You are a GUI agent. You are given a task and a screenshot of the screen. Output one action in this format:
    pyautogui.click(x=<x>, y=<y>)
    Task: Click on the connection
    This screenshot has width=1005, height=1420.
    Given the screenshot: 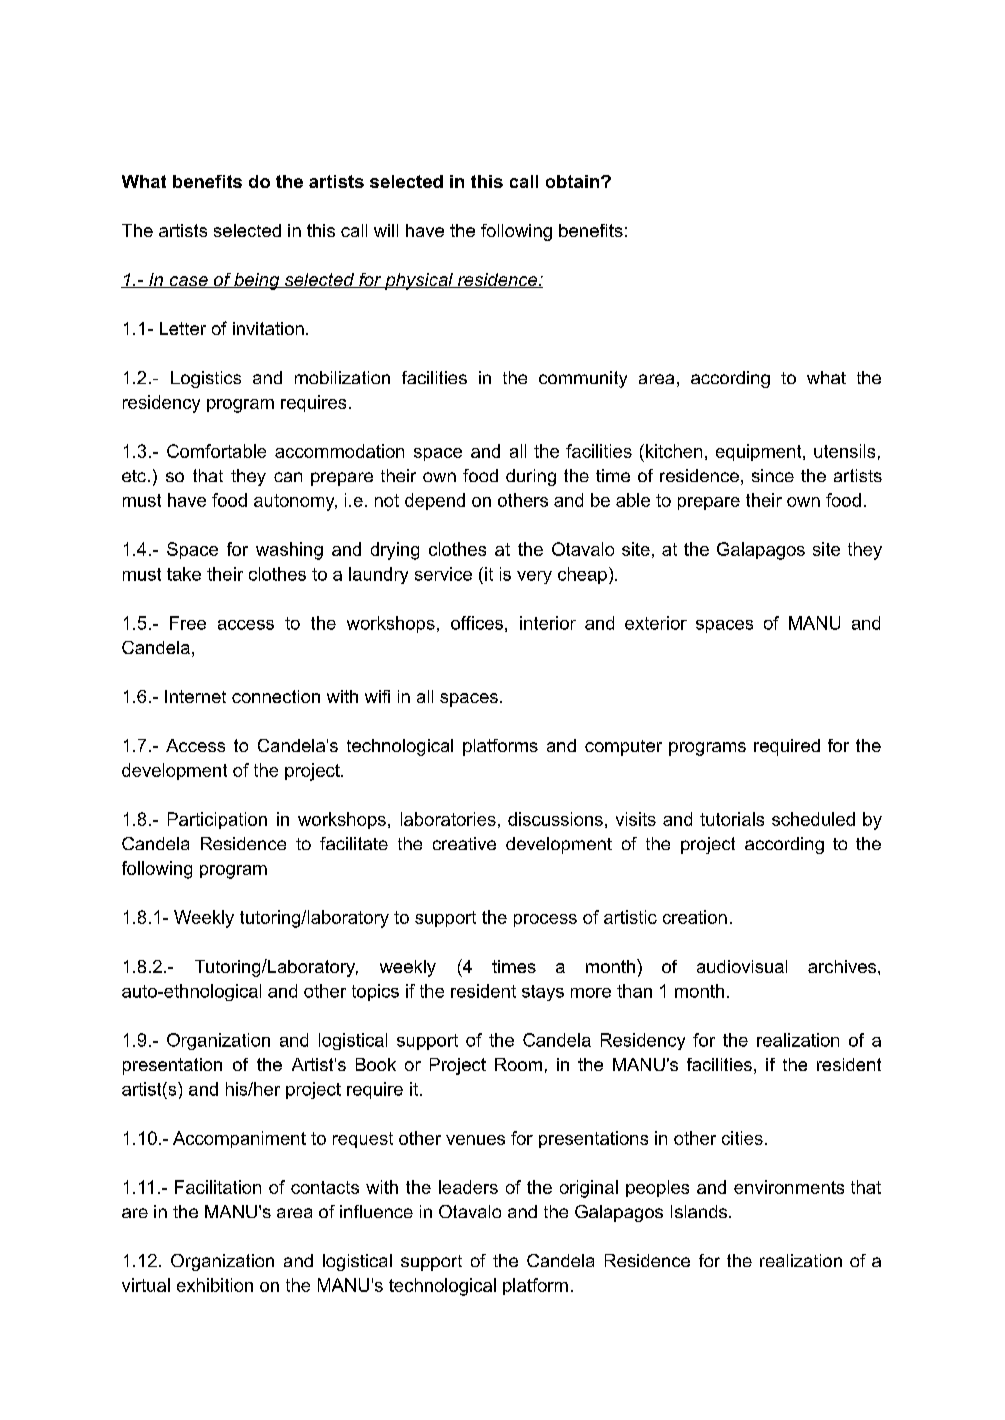 What is the action you would take?
    pyautogui.click(x=276, y=696)
